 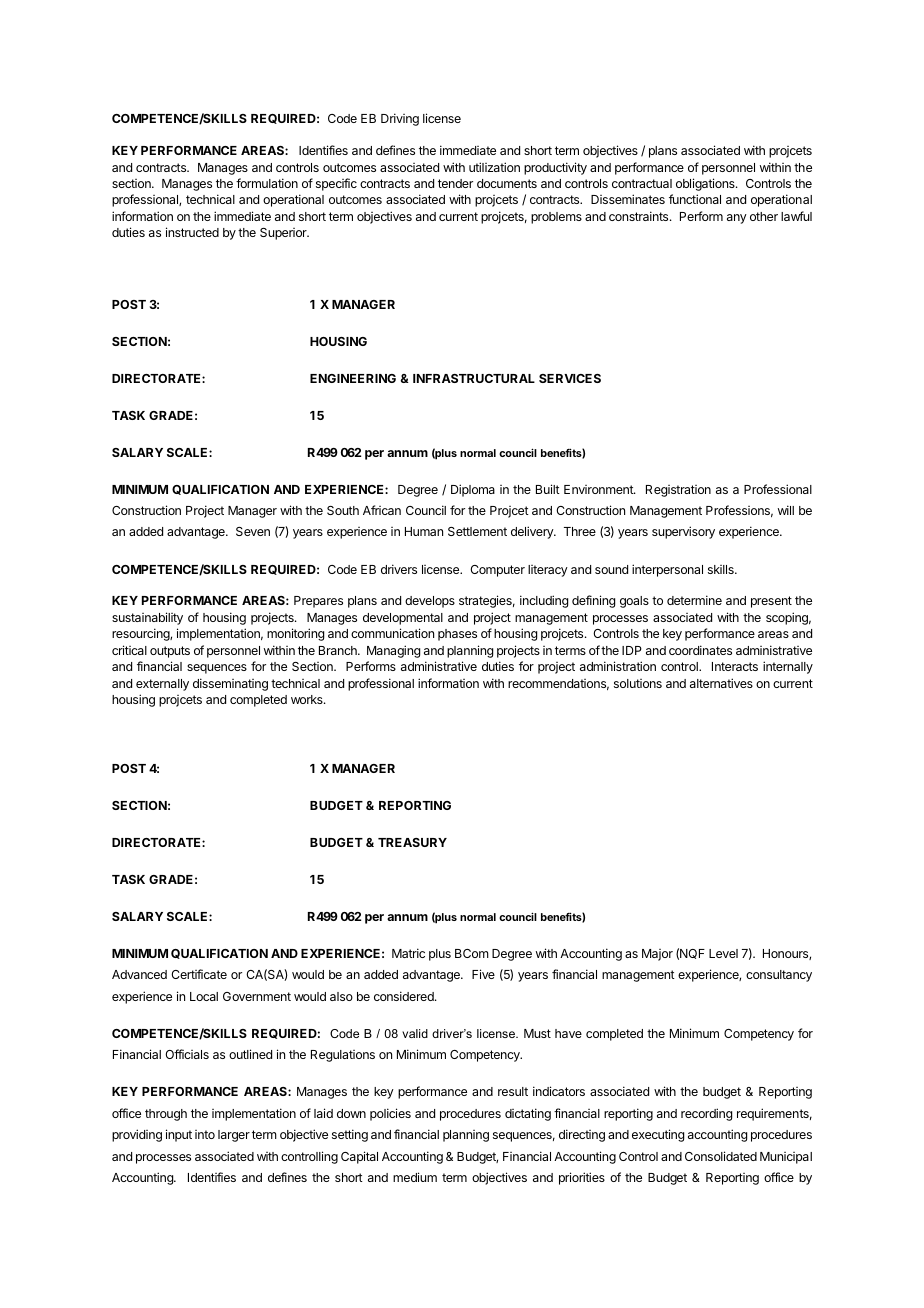 I want to click on phases, so click(x=457, y=635).
